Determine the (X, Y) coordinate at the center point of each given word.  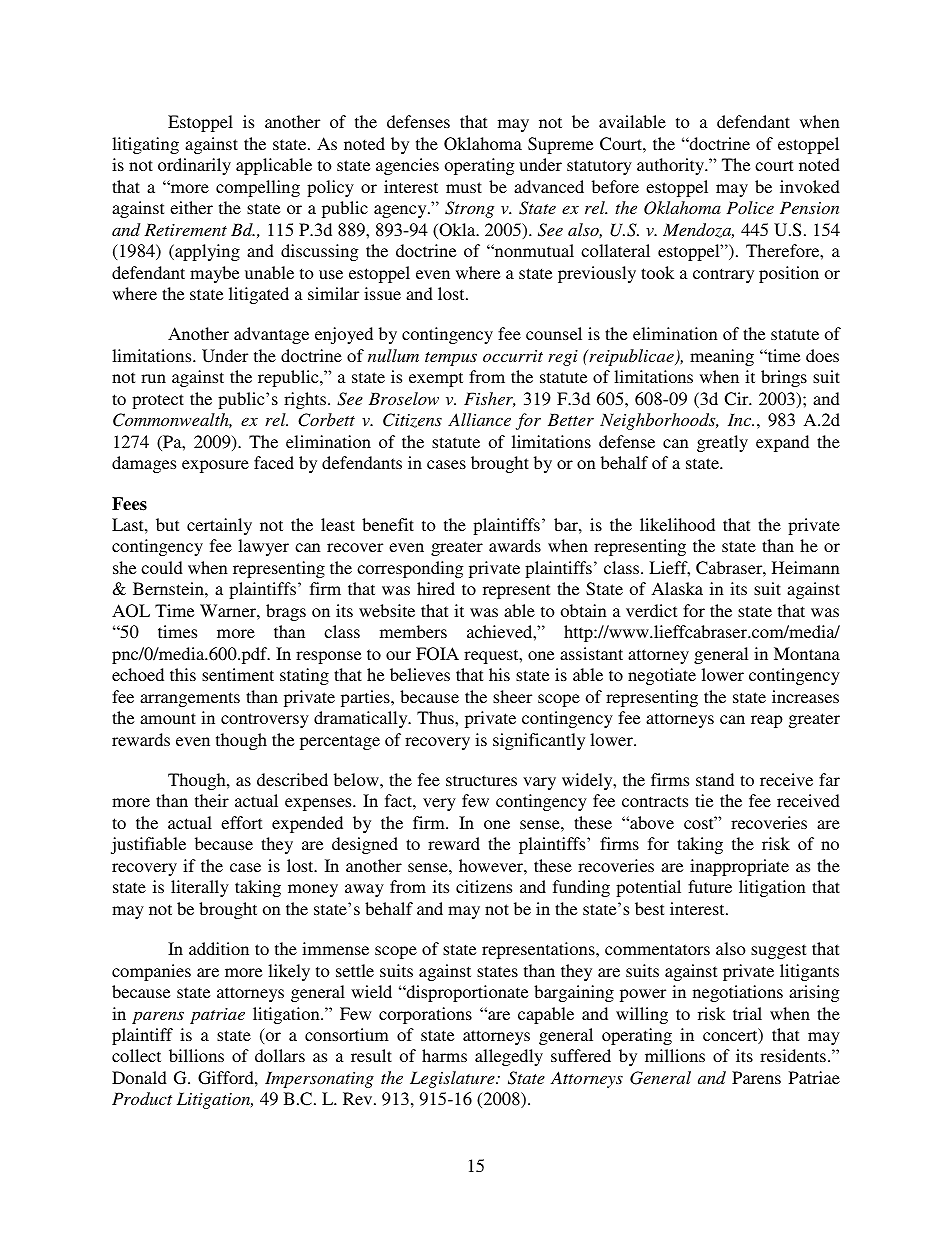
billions (196, 1055)
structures (481, 780)
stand (715, 779)
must (464, 187)
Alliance (479, 419)
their (212, 800)
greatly (722, 443)
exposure (215, 466)
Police (750, 207)
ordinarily (194, 166)
